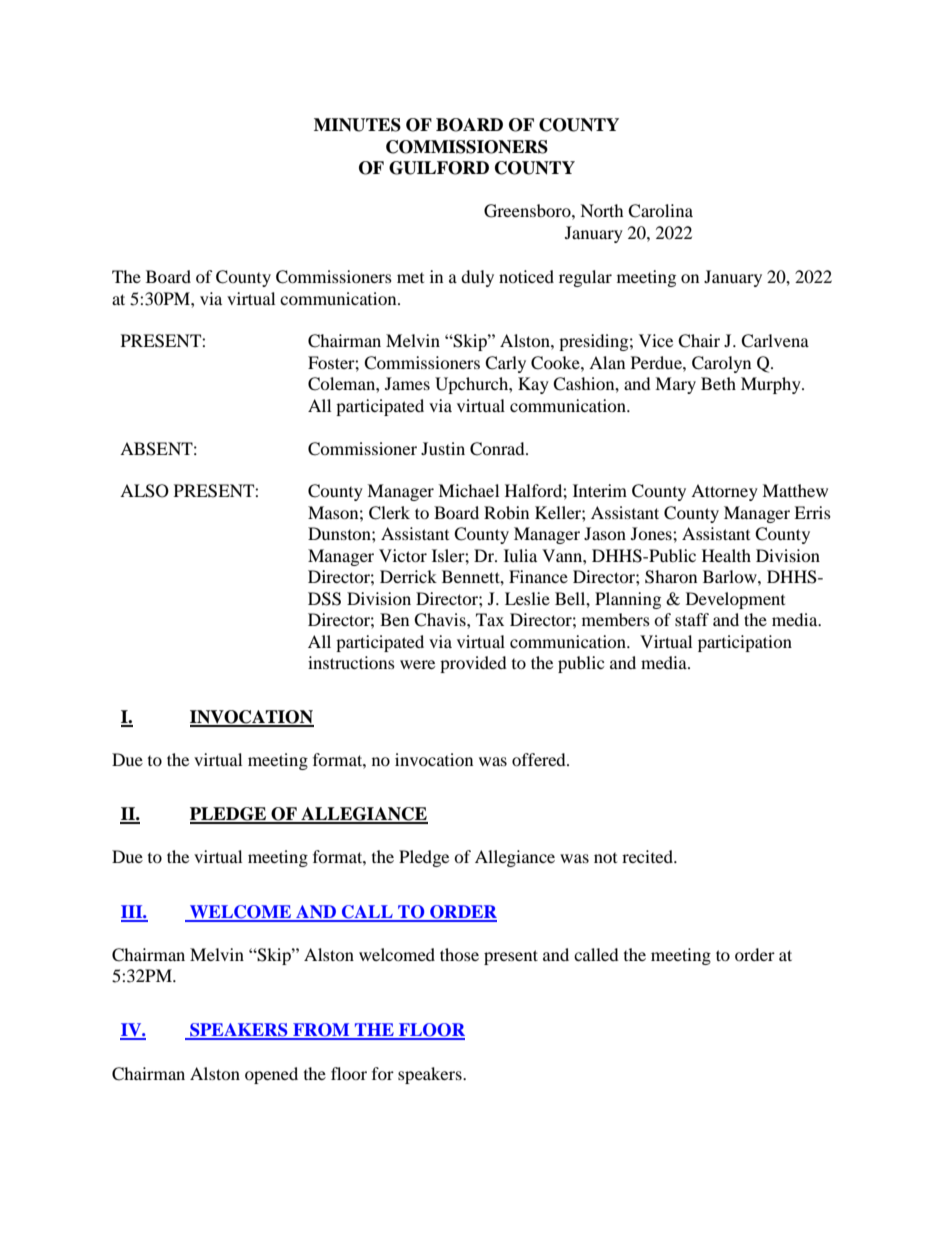  I want to click on recited, so click(648, 856).
